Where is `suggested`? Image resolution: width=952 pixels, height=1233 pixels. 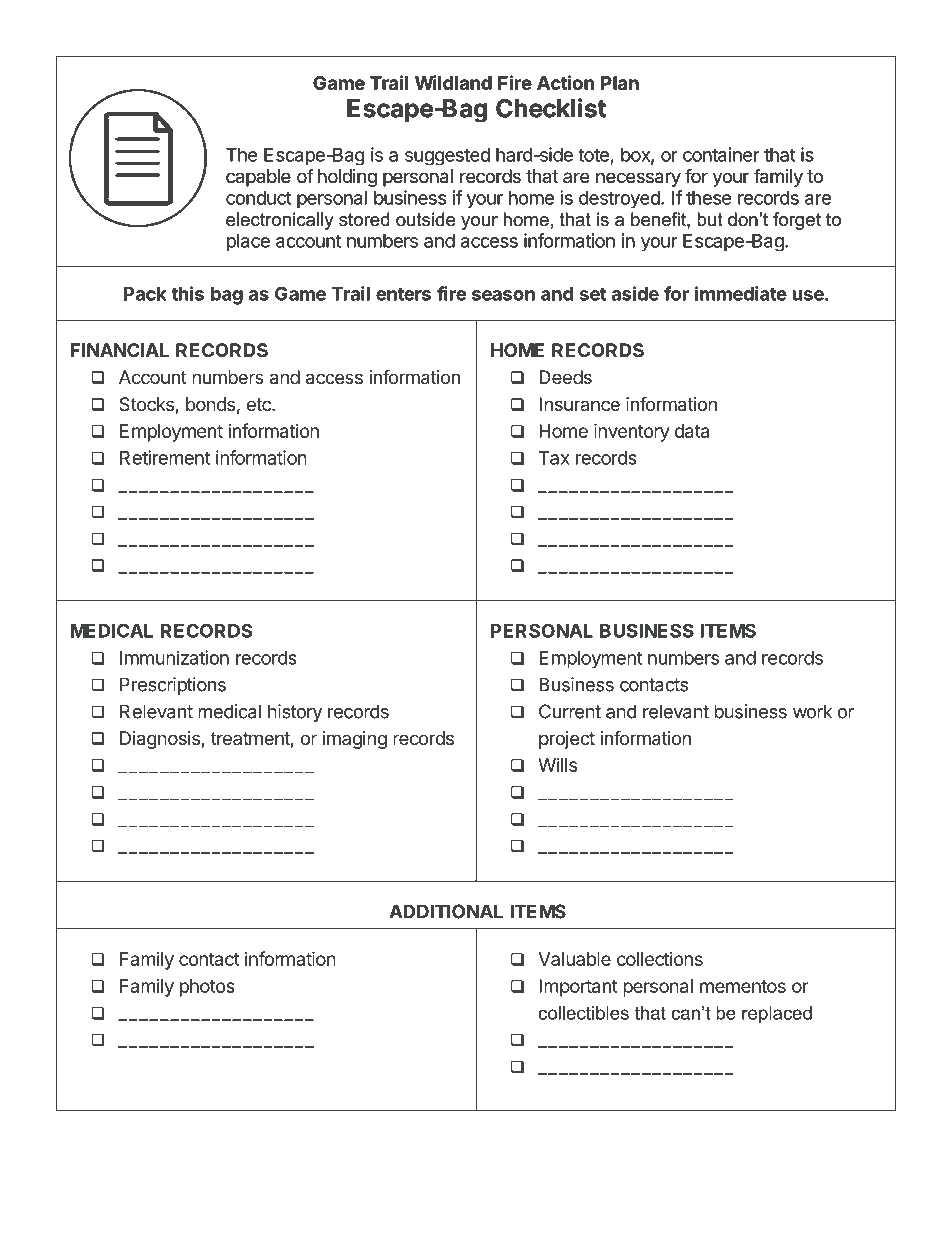
suggested is located at coordinates (447, 156).
